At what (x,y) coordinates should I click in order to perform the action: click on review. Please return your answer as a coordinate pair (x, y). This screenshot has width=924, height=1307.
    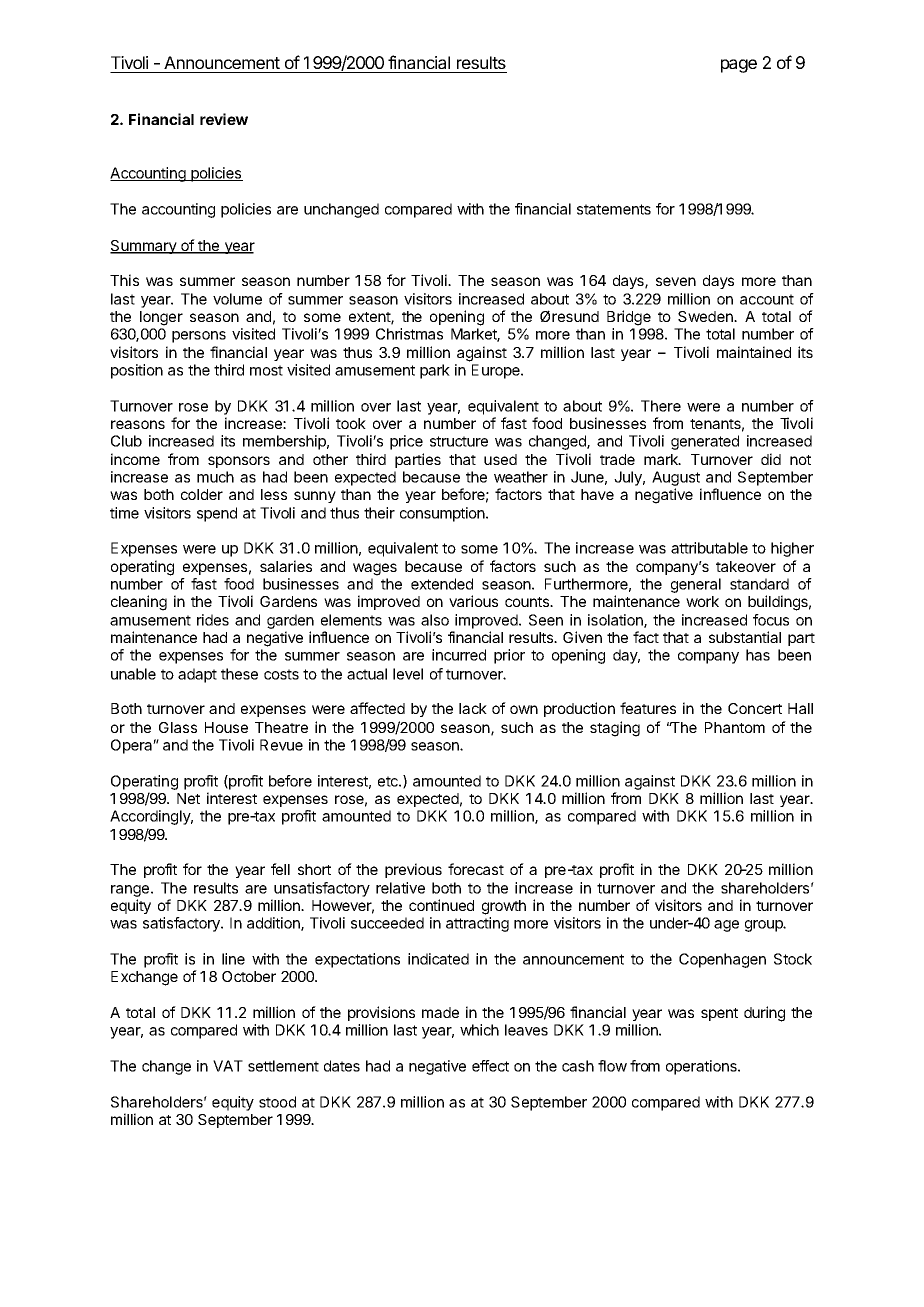
    Looking at the image, I should click on (224, 119).
